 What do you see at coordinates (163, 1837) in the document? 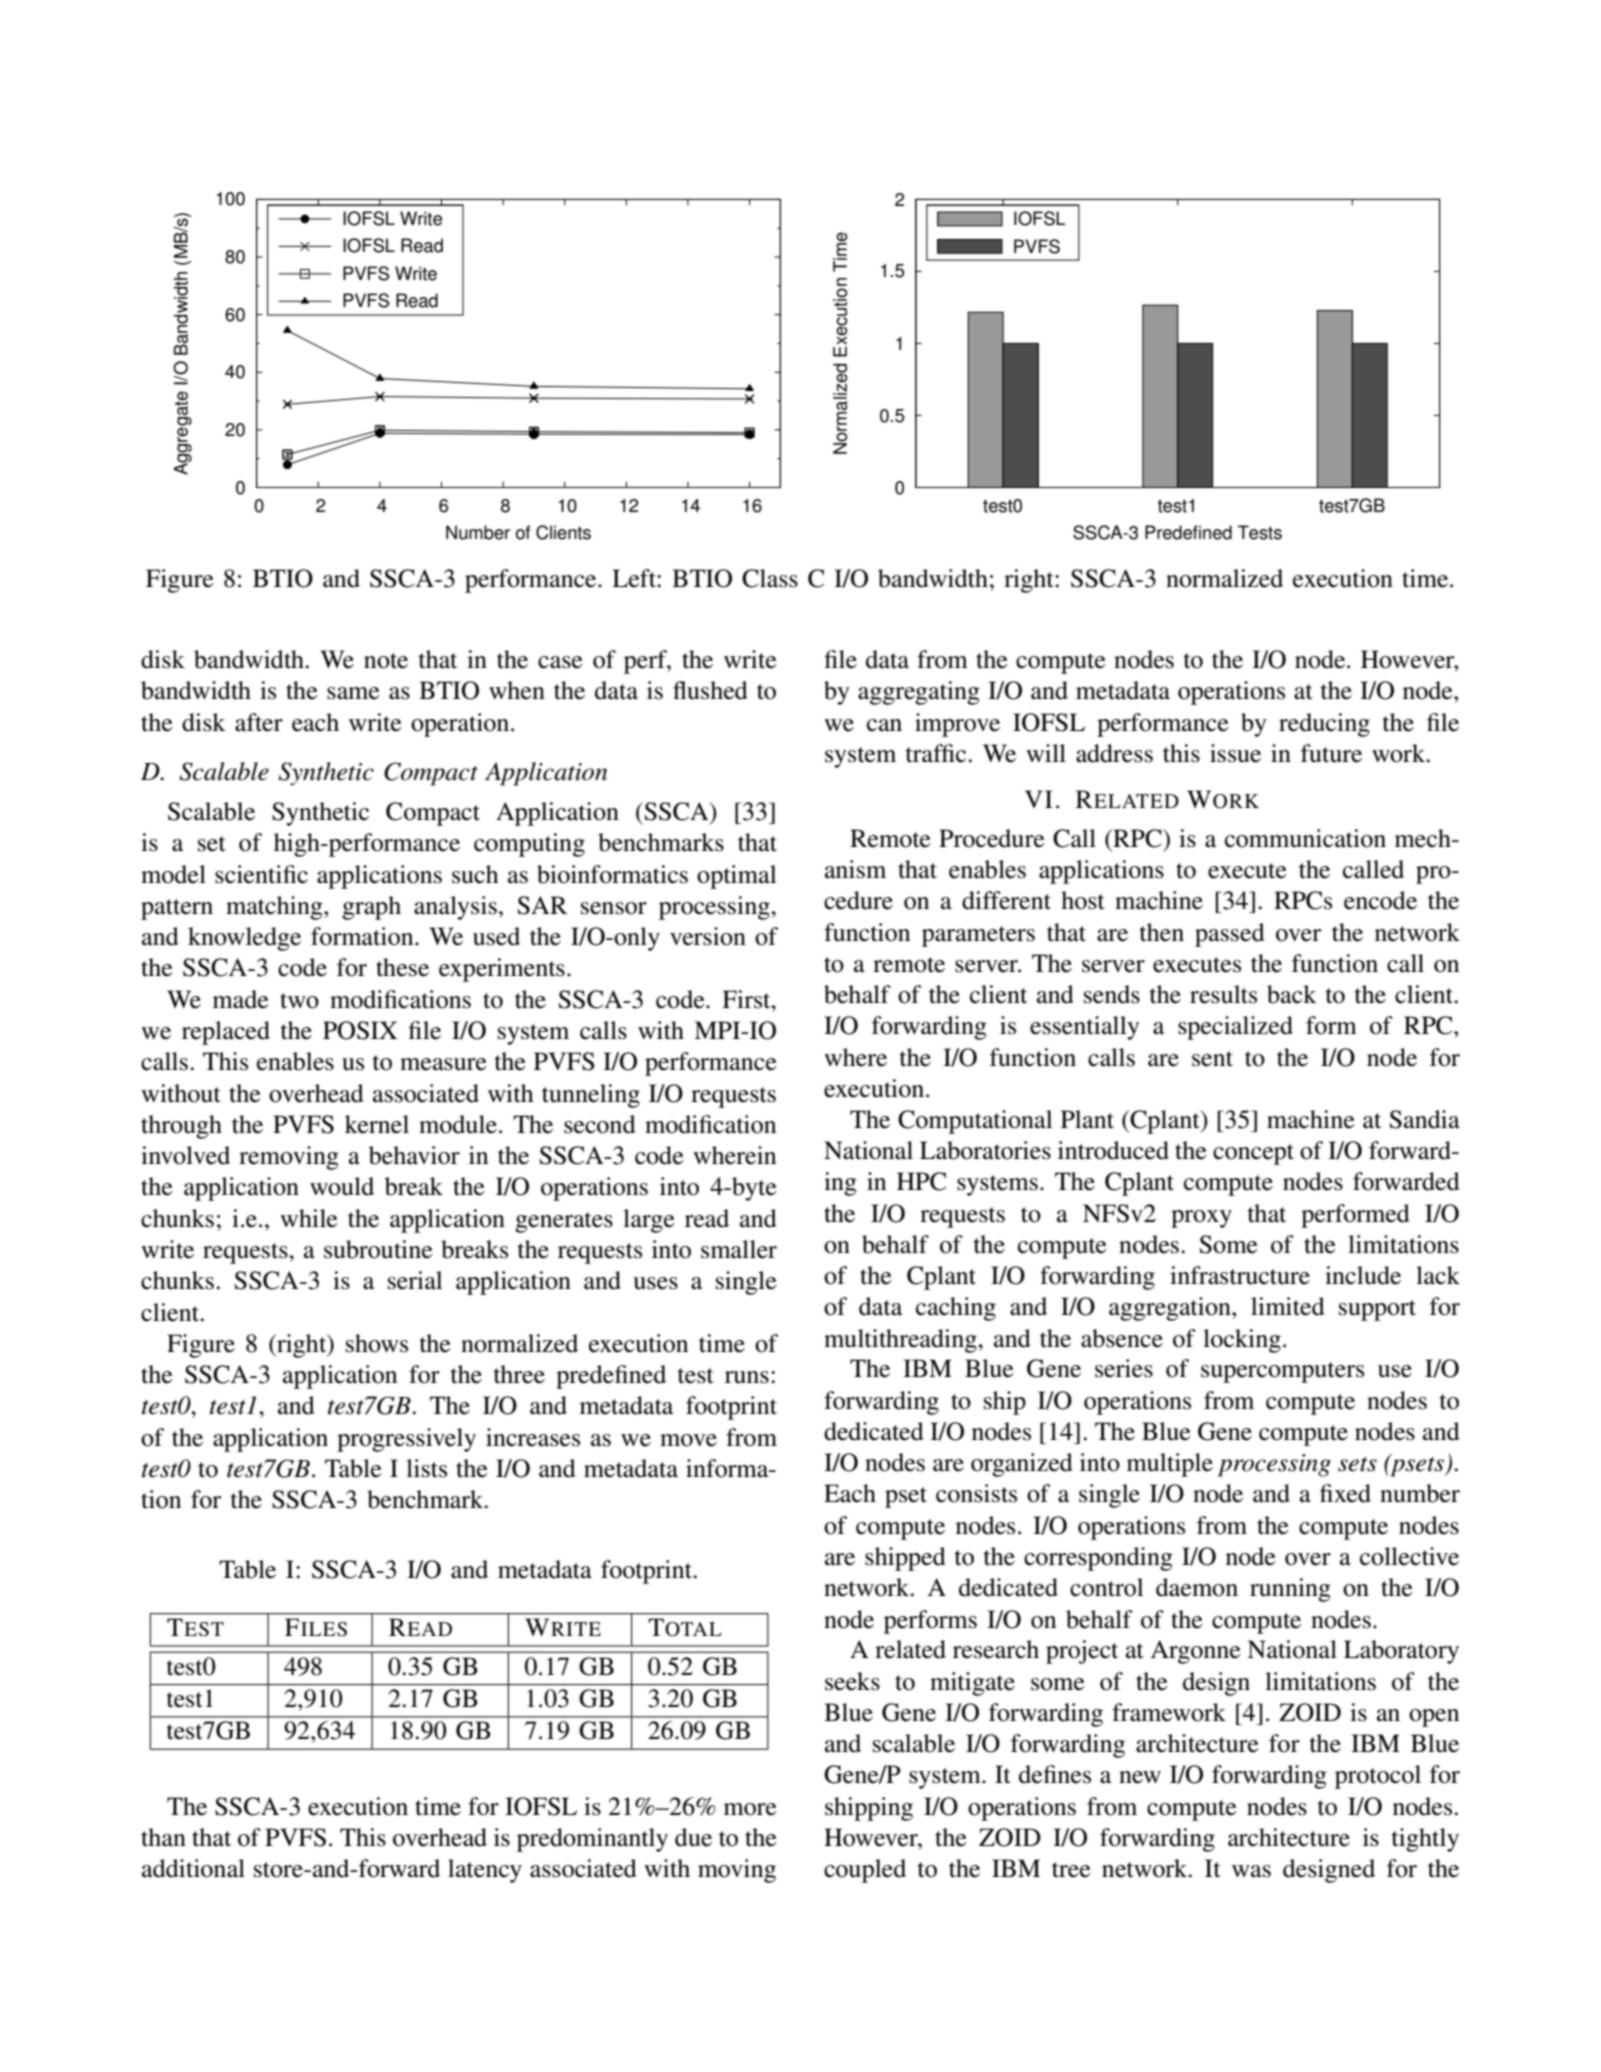
I see `than` at bounding box center [163, 1837].
